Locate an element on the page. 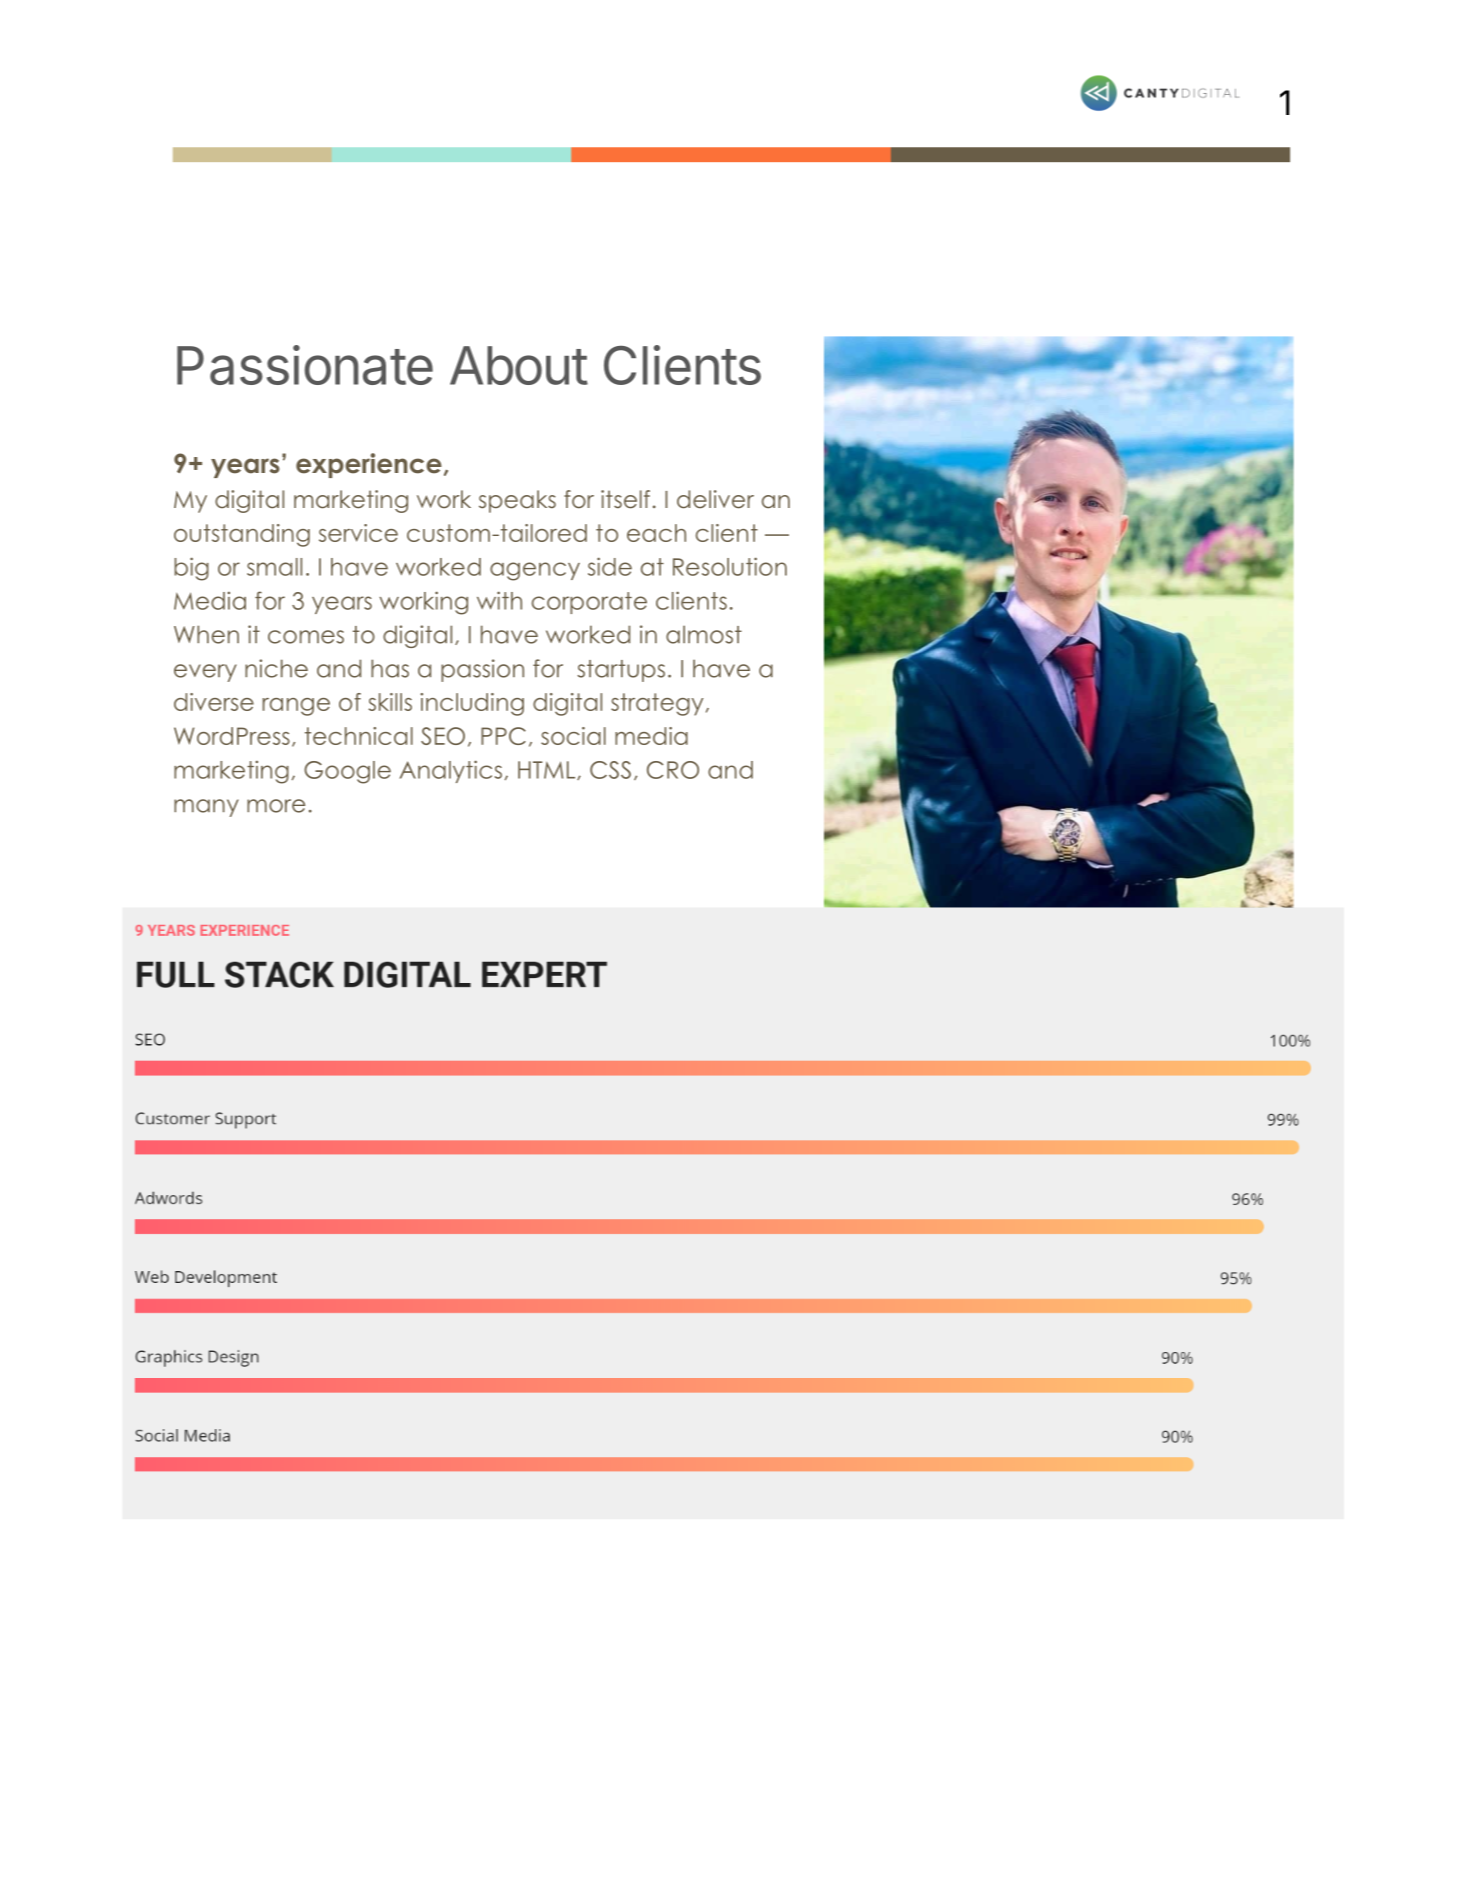  experience is located at coordinates (369, 465).
